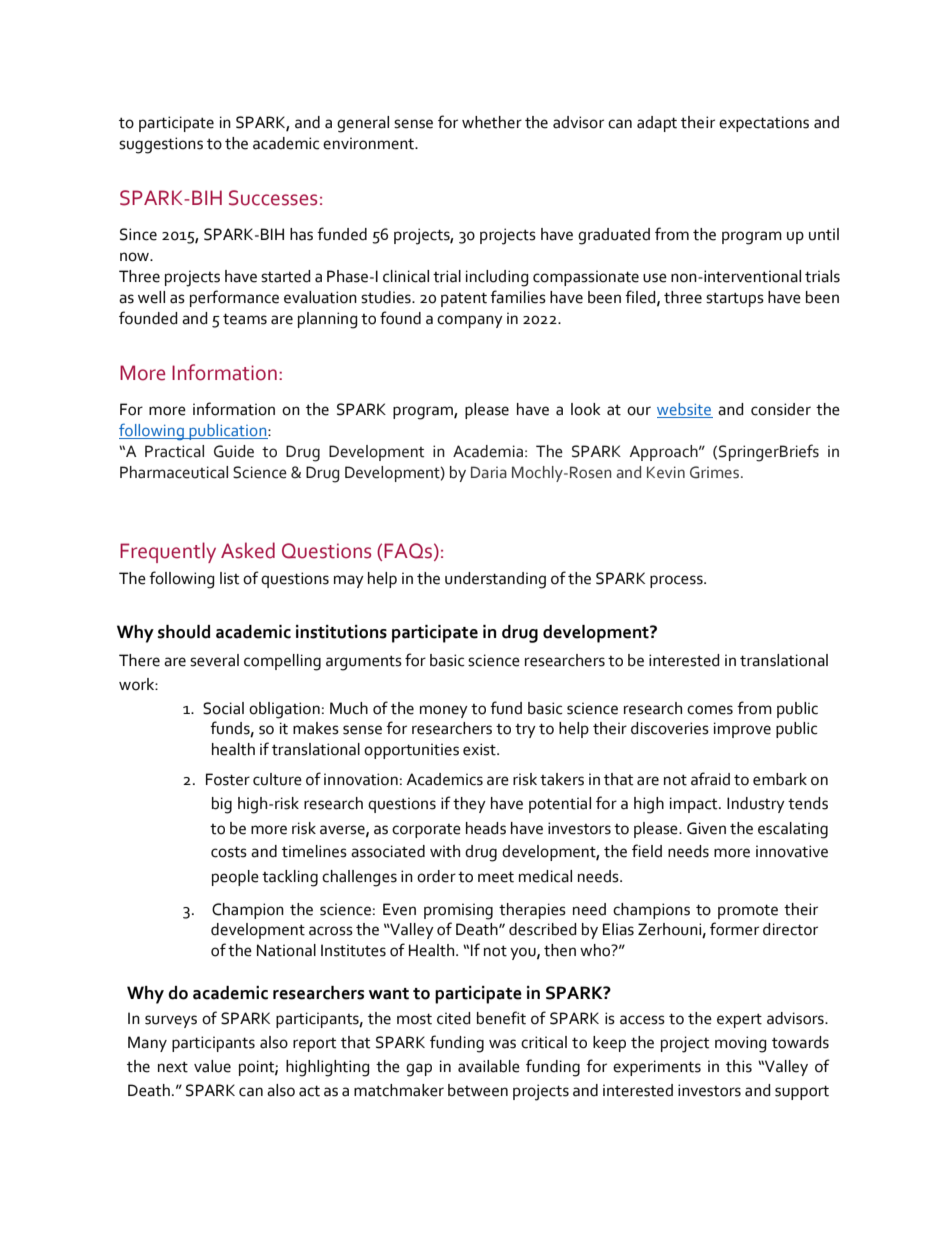 This screenshot has height=1233, width=952. What do you see at coordinates (764, 124) in the screenshot?
I see `expectations` at bounding box center [764, 124].
